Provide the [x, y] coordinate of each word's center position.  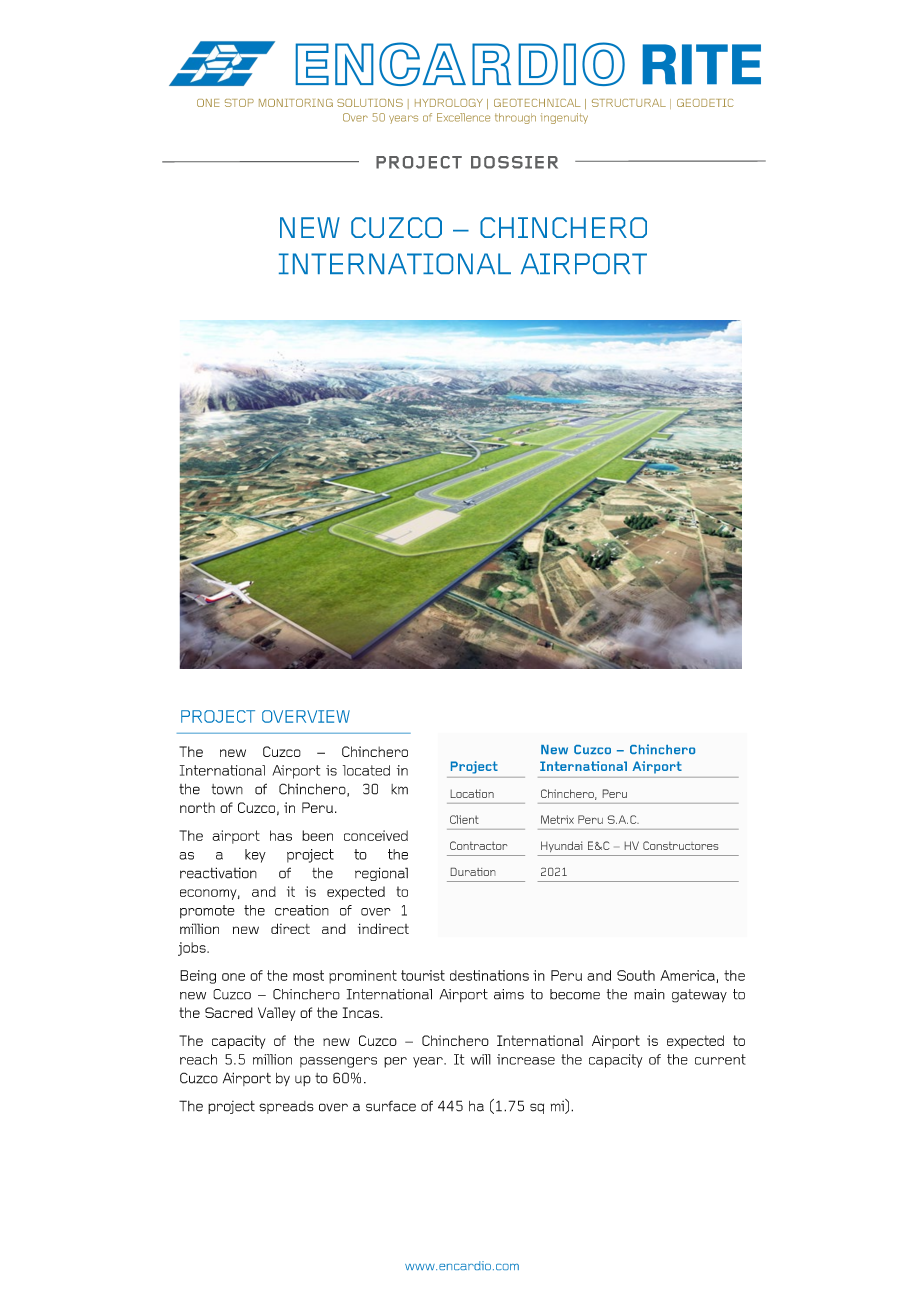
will [481, 1059]
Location [472, 793]
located [366, 770]
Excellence [463, 117]
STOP [239, 103]
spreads [286, 1107]
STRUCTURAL [629, 103]
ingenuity [564, 118]
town [227, 789]
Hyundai [562, 846]
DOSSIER [514, 162]
